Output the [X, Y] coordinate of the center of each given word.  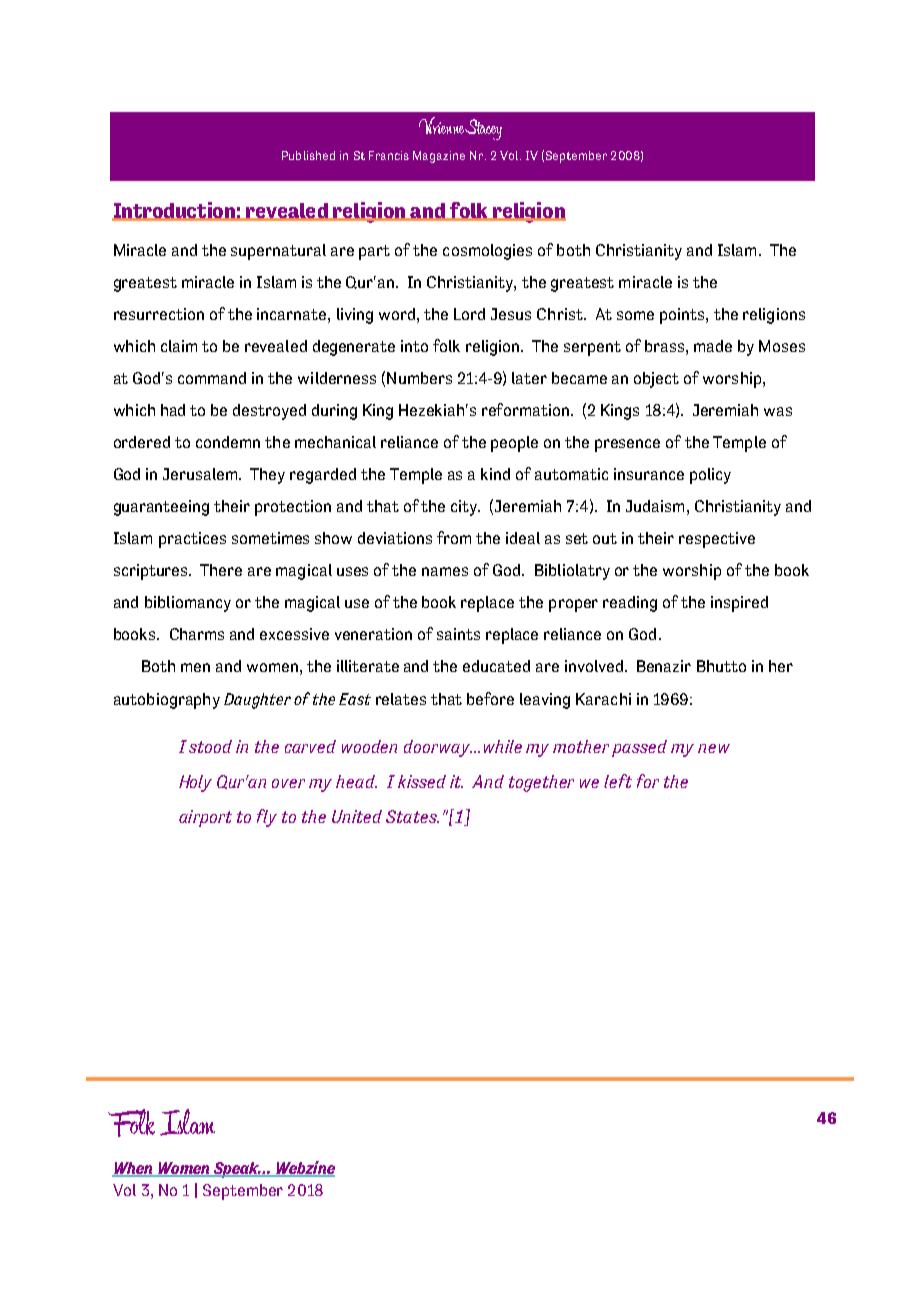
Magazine [439, 157]
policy [710, 476]
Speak [236, 1170]
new [714, 748]
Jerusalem [201, 474]
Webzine [304, 1169]
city [465, 508]
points [683, 316]
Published [308, 155]
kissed [422, 781]
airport [205, 818]
